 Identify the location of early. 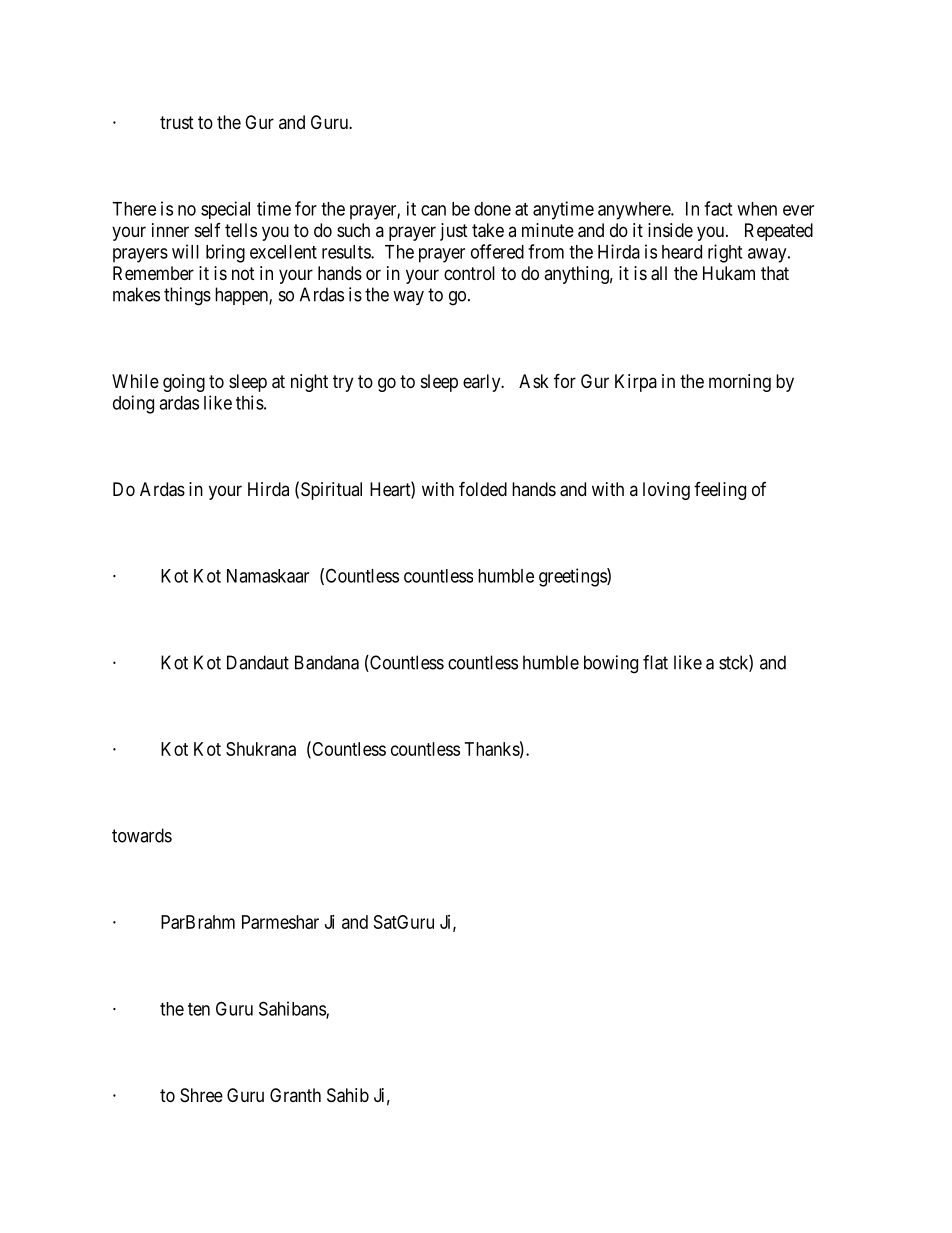
(483, 383).
